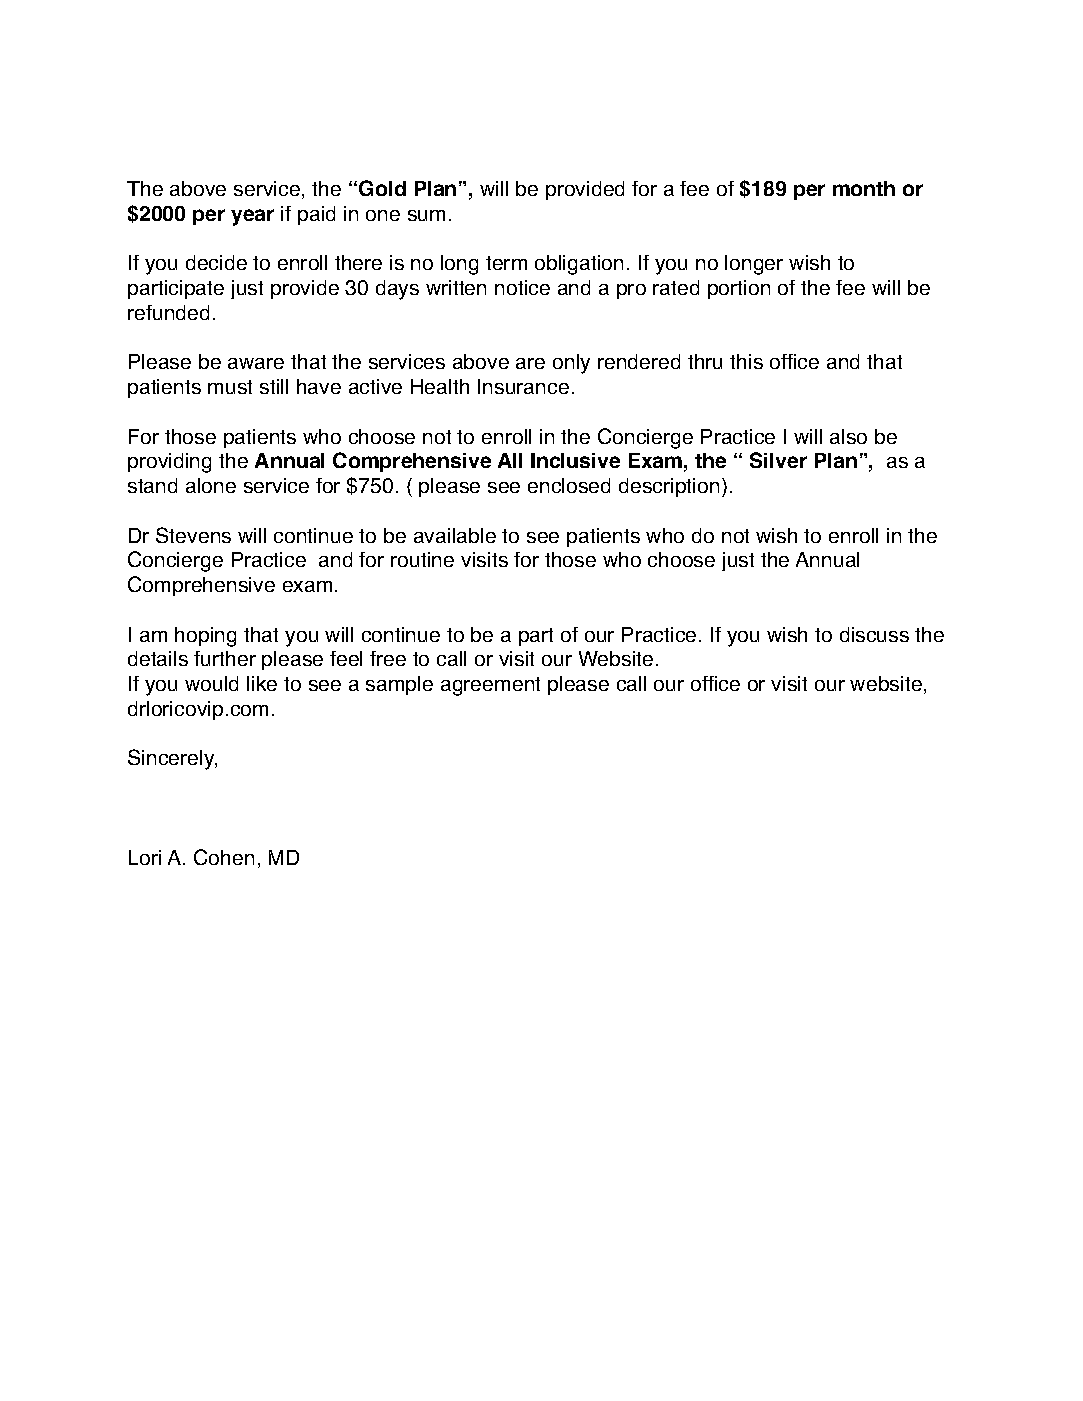  Describe the element at coordinates (224, 857) in the image. I see `Cohen` at that location.
